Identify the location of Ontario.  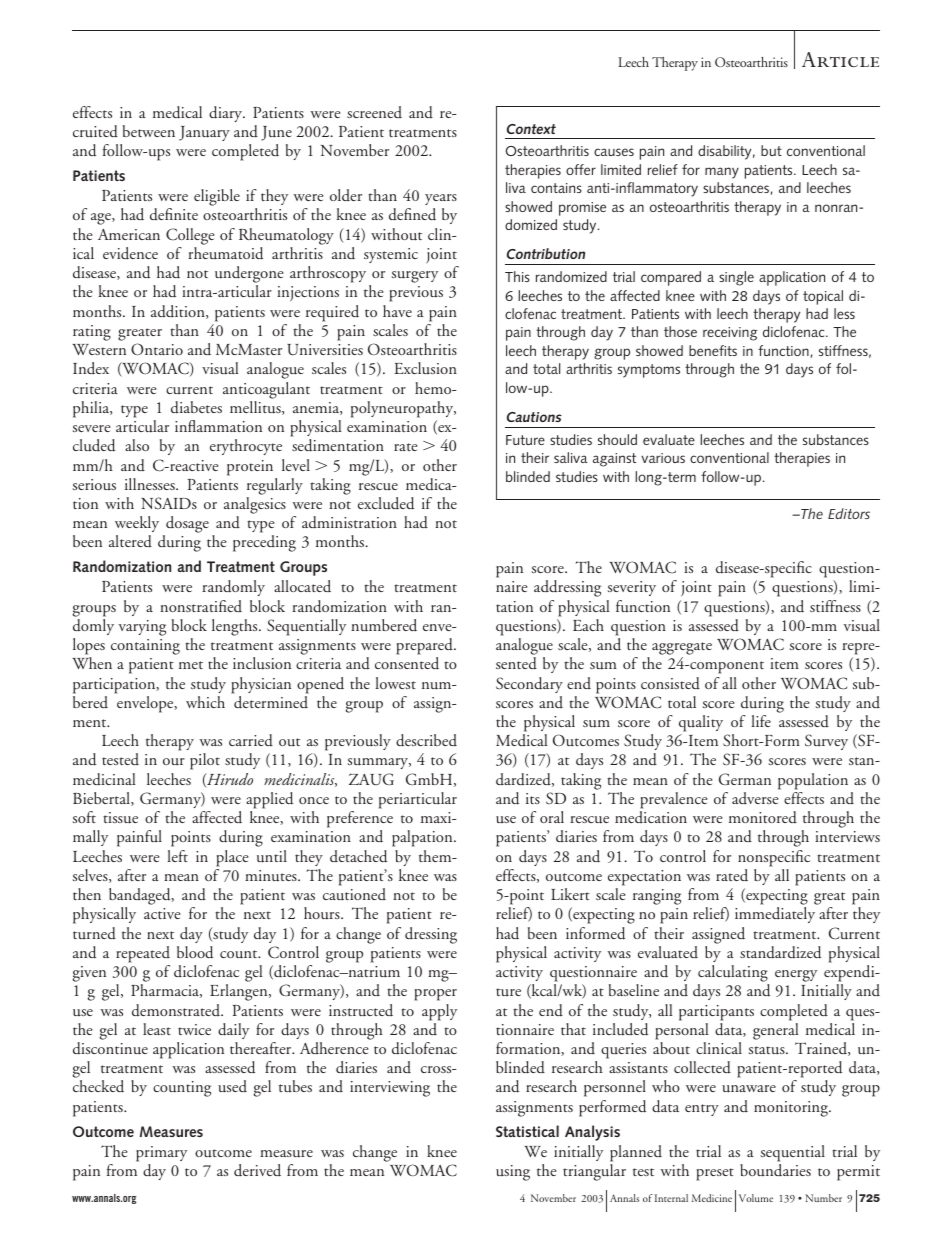
(157, 349).
